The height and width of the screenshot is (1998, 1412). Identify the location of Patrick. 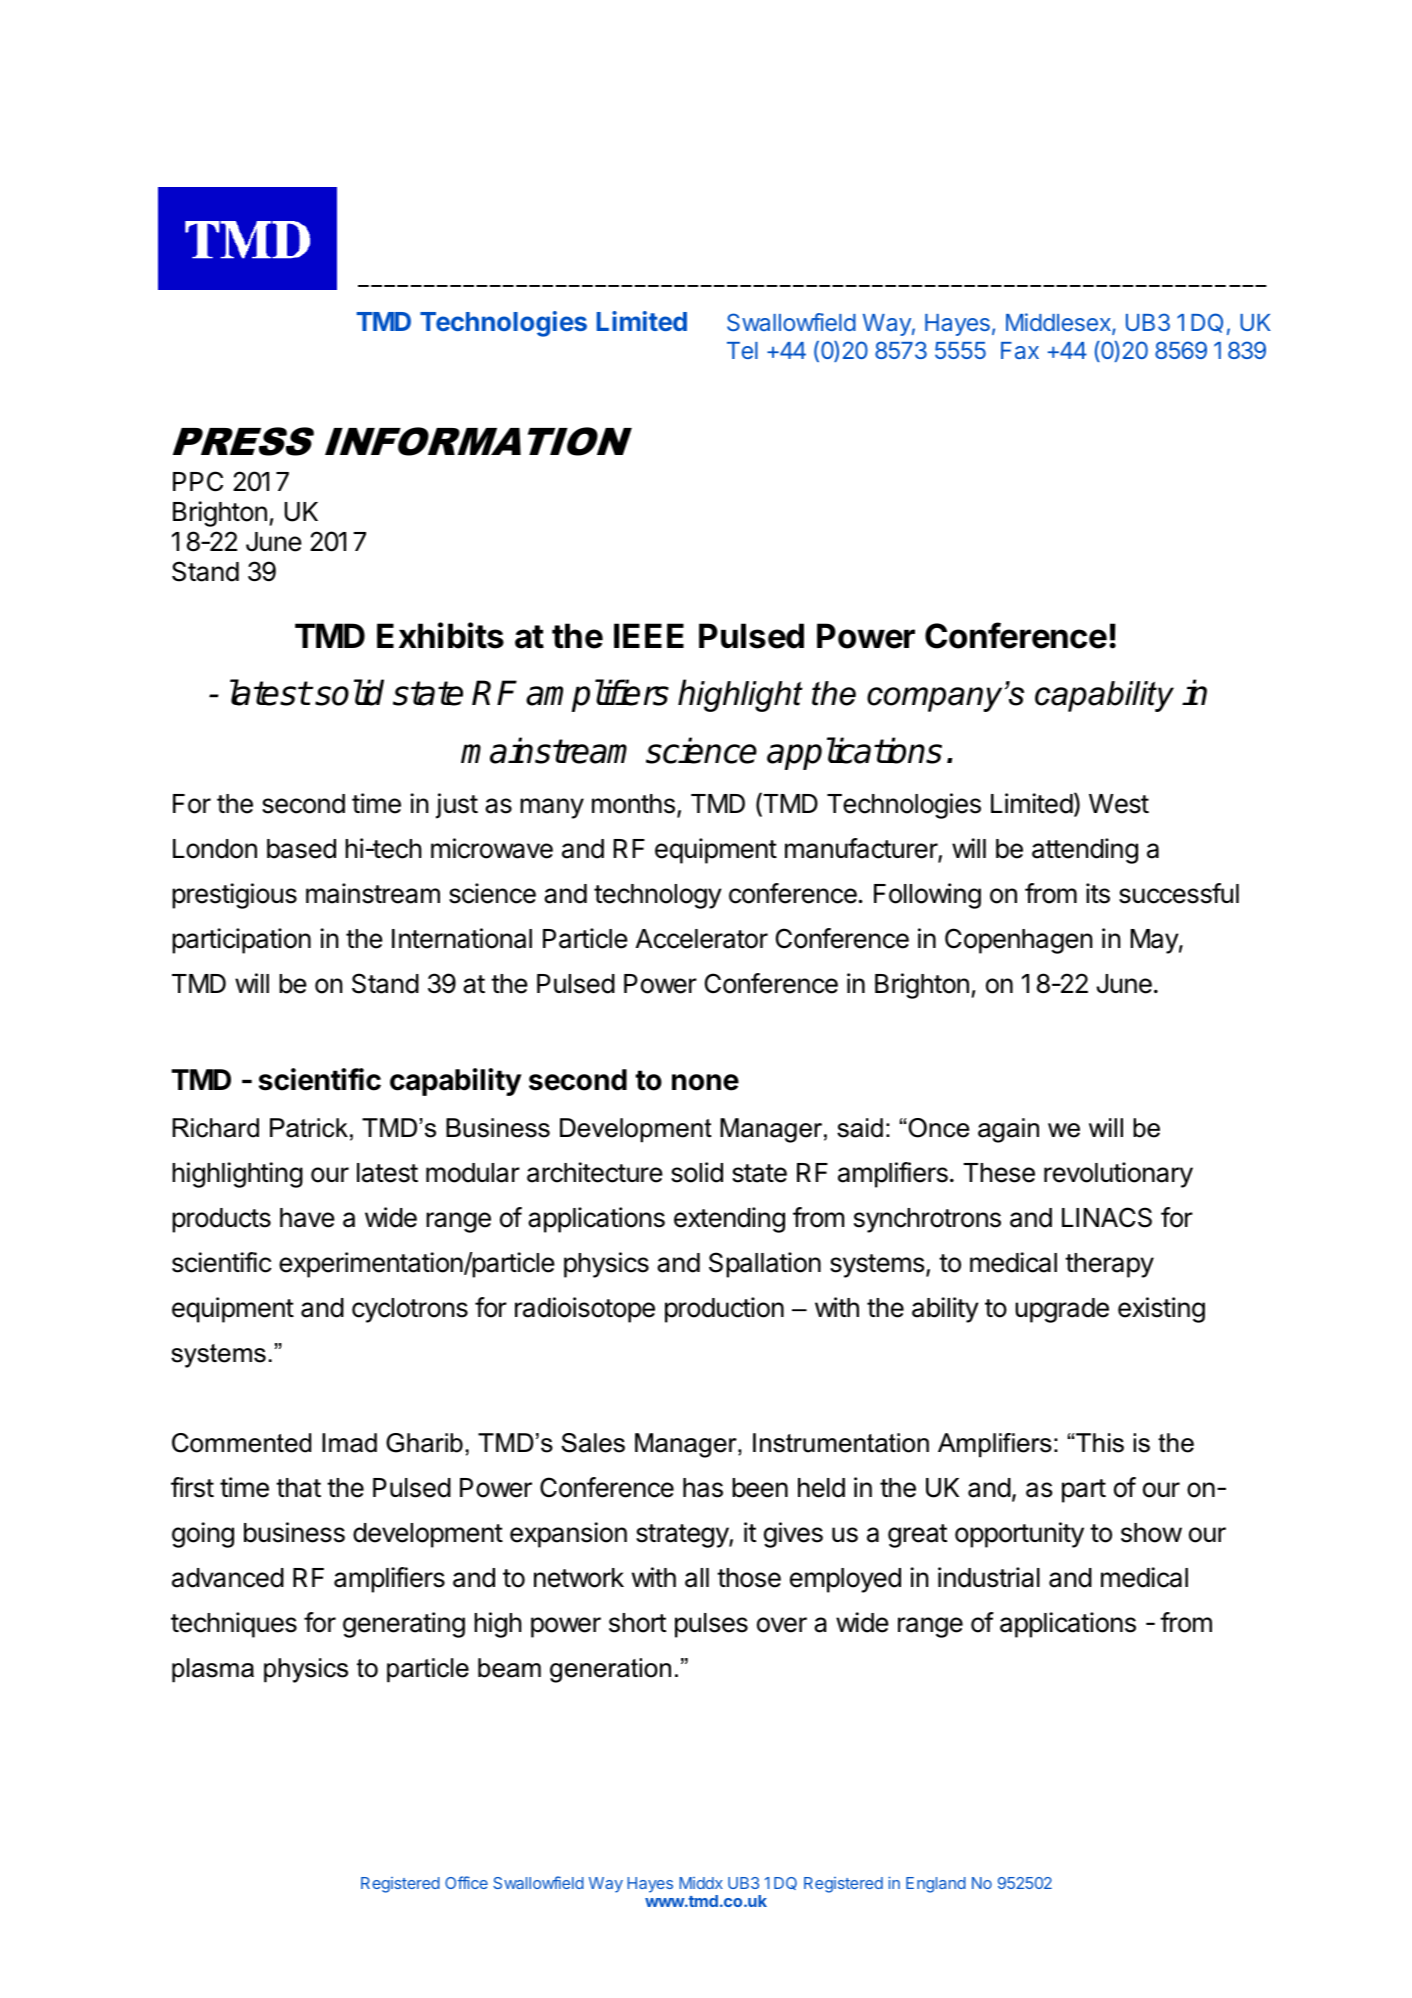
(309, 1128).
